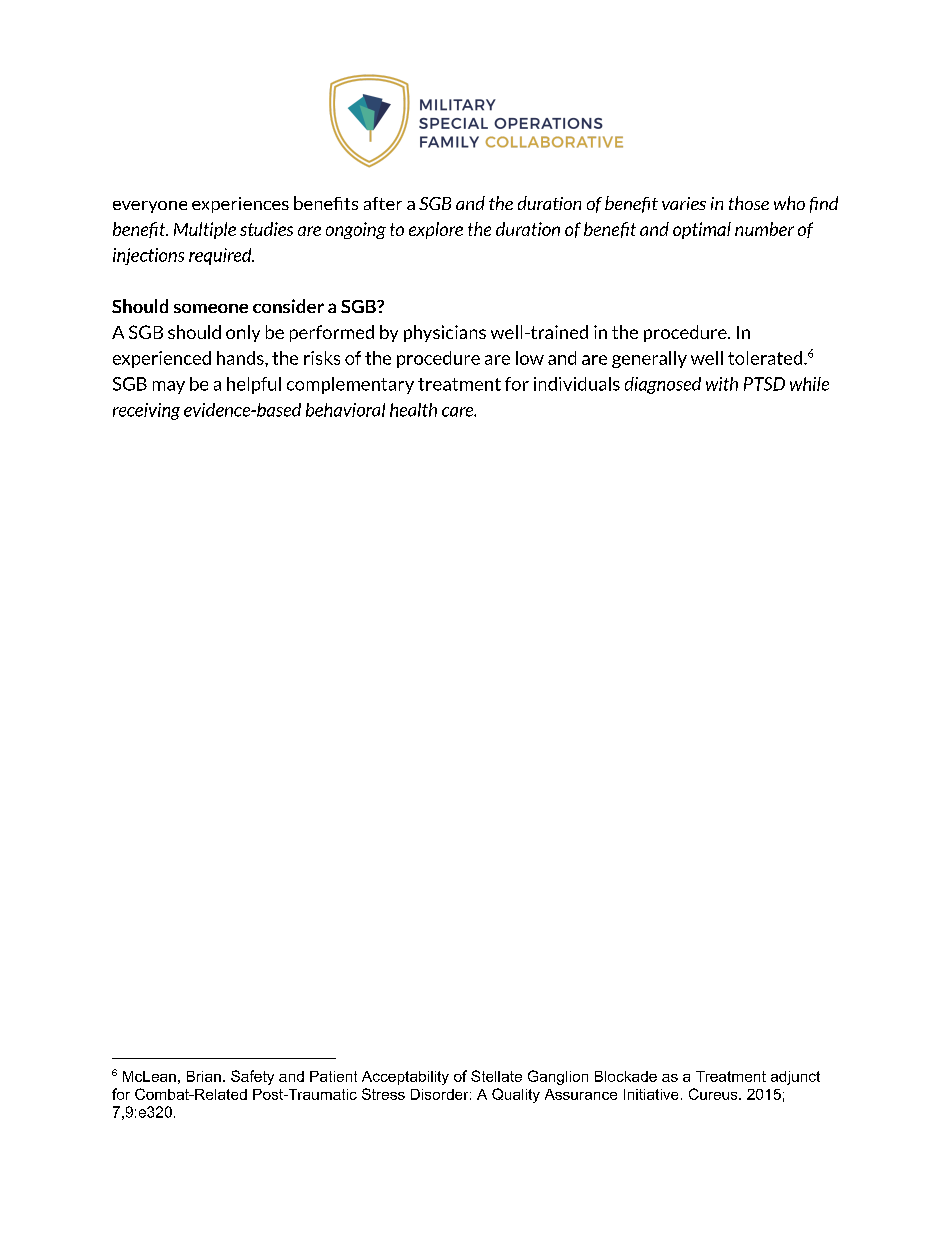 The height and width of the document is (1233, 952). I want to click on Safety, so click(252, 1077).
